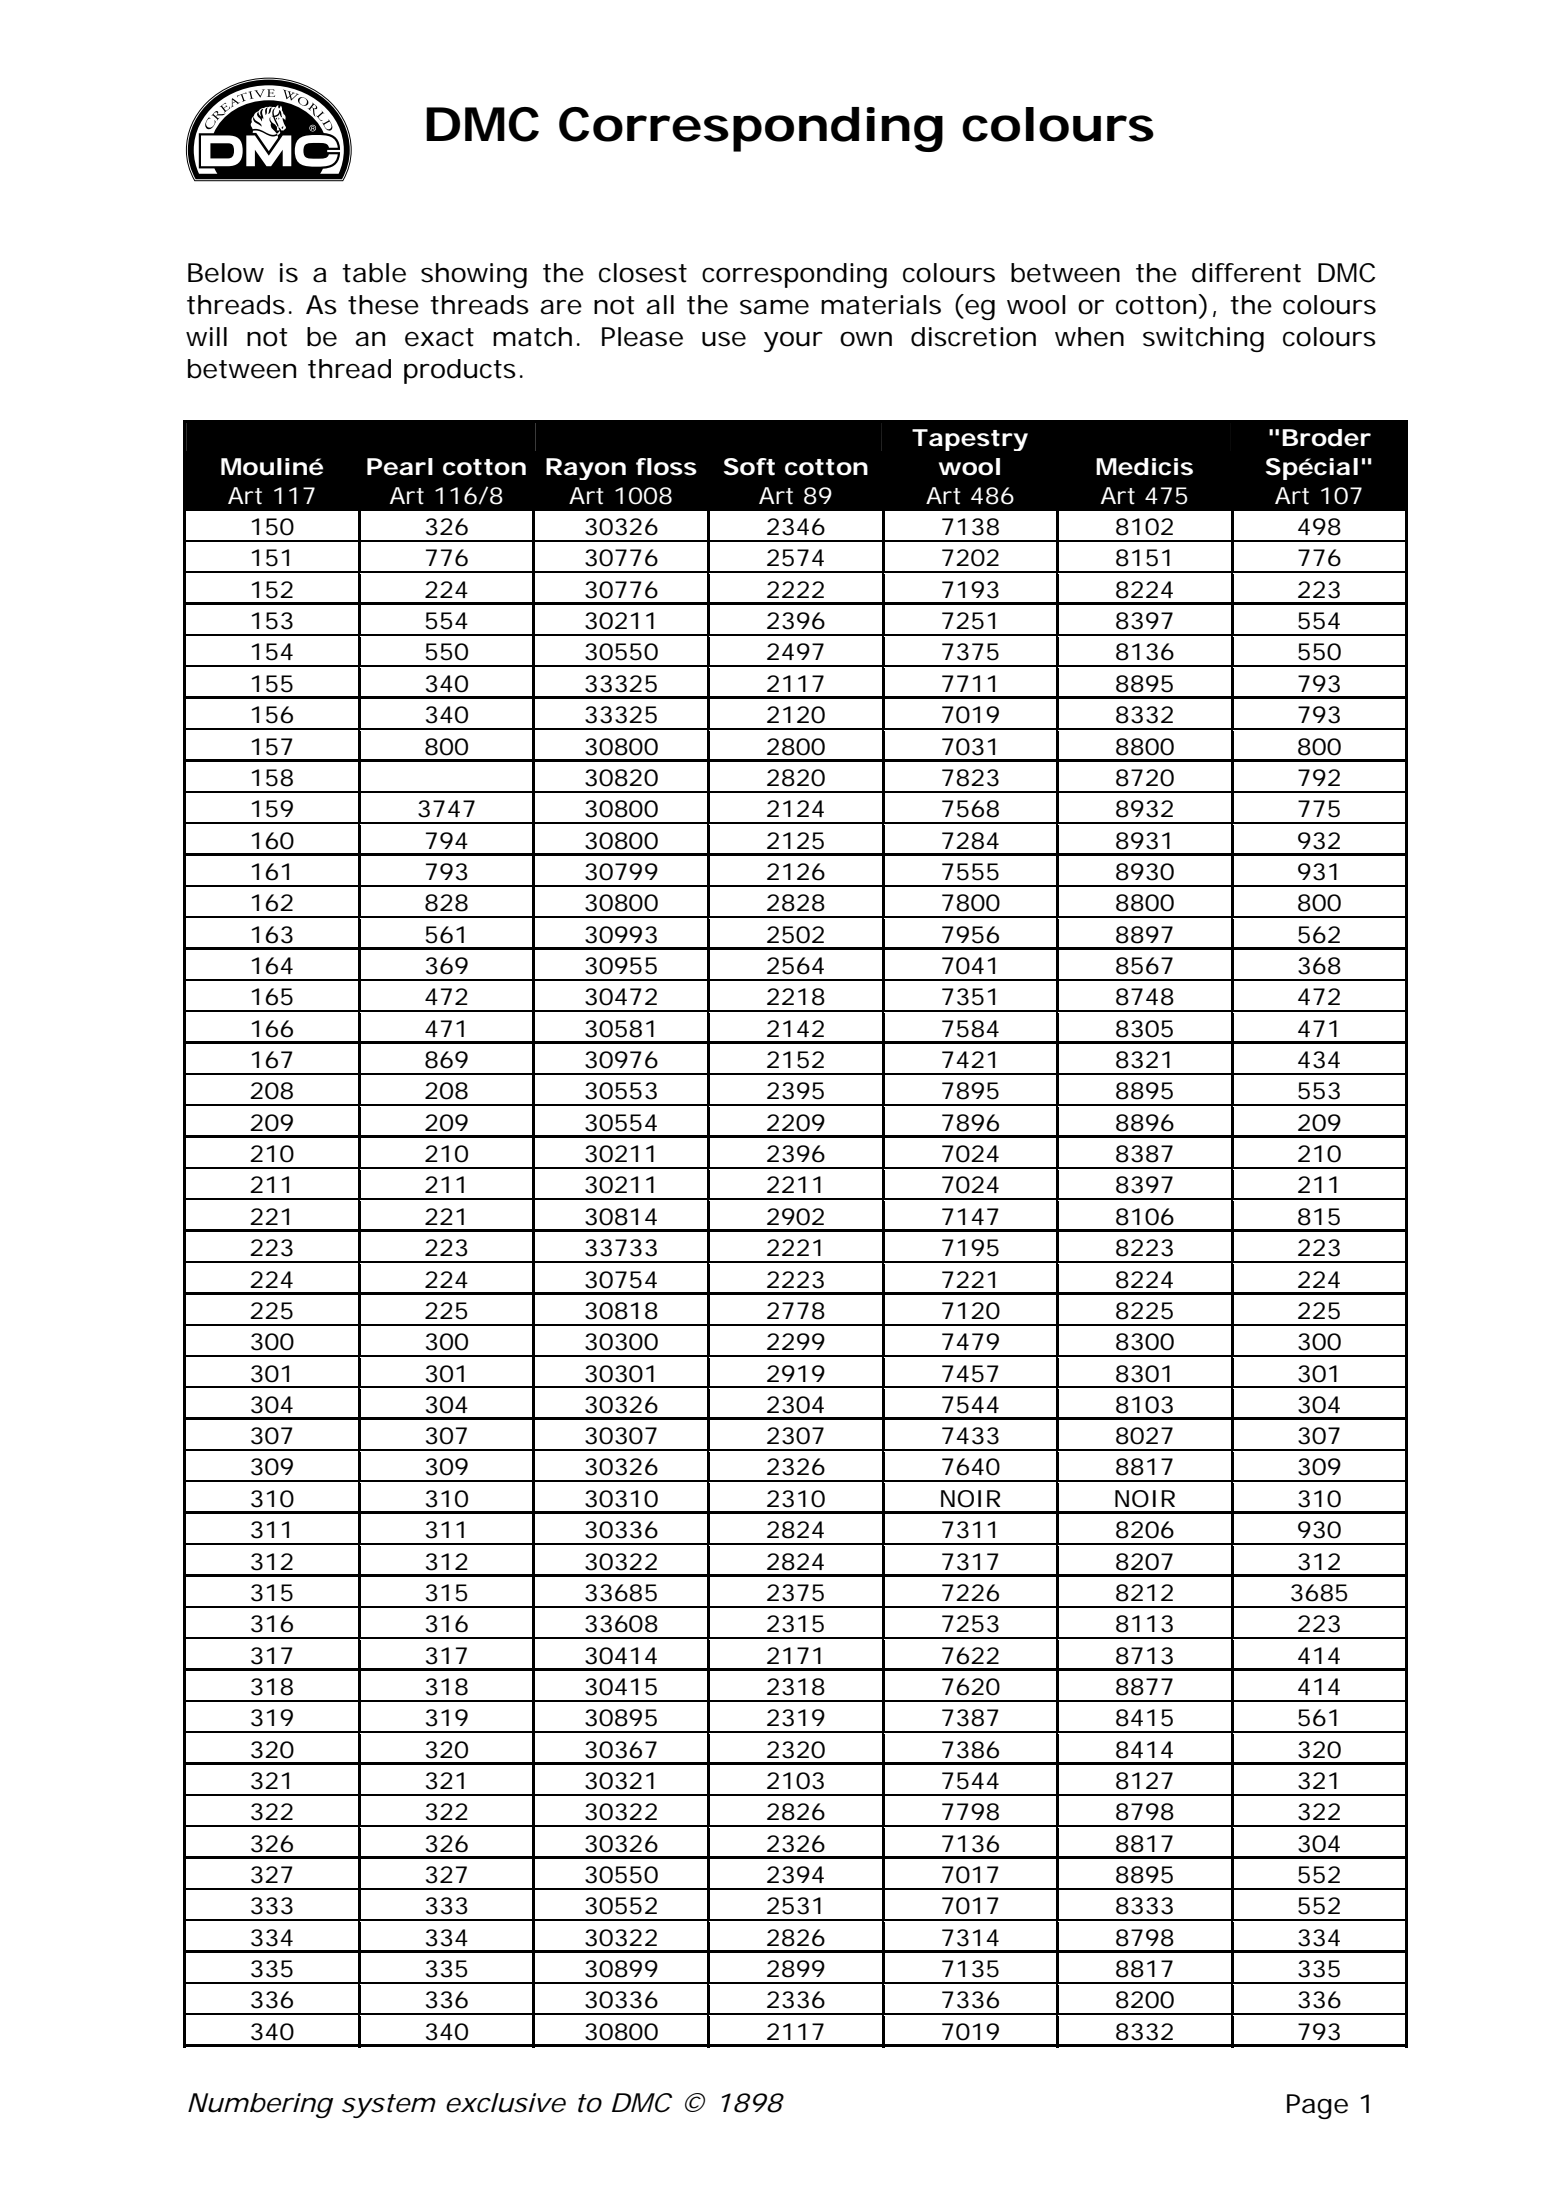 The width and height of the screenshot is (1562, 2211). Describe the element at coordinates (749, 467) in the screenshot. I see `Soft` at that location.
